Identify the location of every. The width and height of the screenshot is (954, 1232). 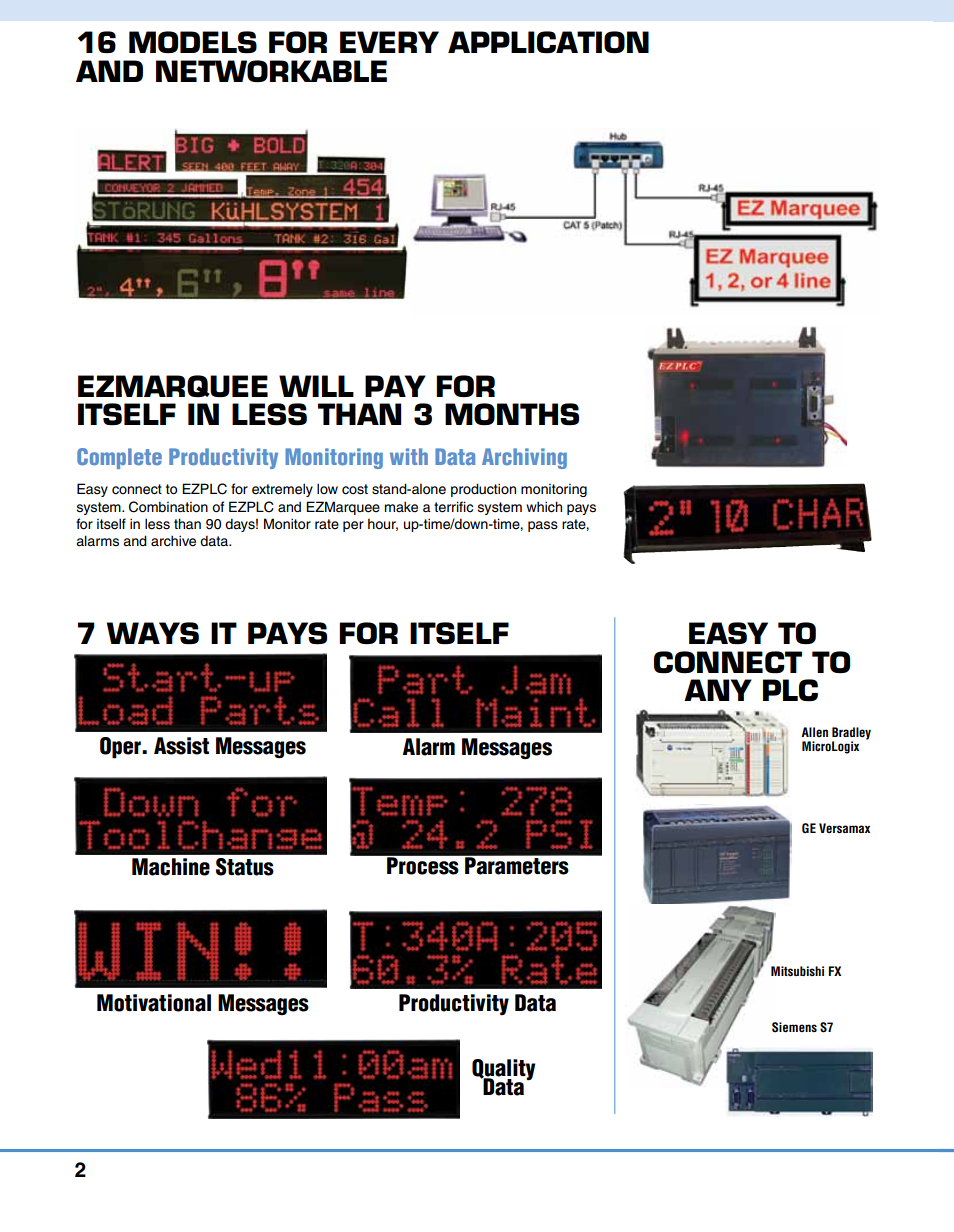
(389, 42).
